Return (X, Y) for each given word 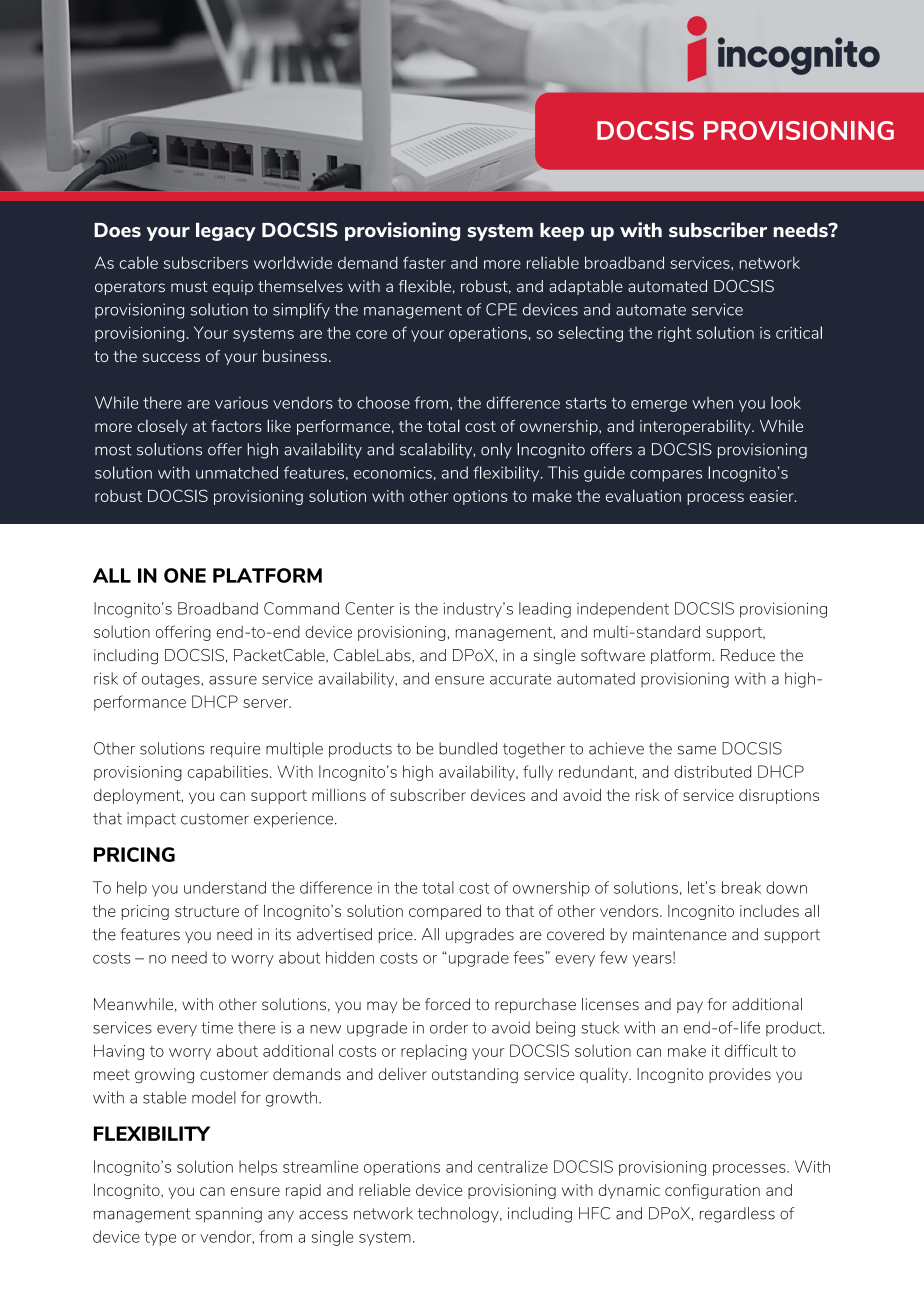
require (235, 750)
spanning (229, 1215)
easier (773, 496)
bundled (468, 748)
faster (424, 262)
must (189, 286)
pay (690, 1007)
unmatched (237, 472)
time (217, 1027)
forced (447, 1004)
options (480, 497)
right (675, 334)
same (697, 750)
